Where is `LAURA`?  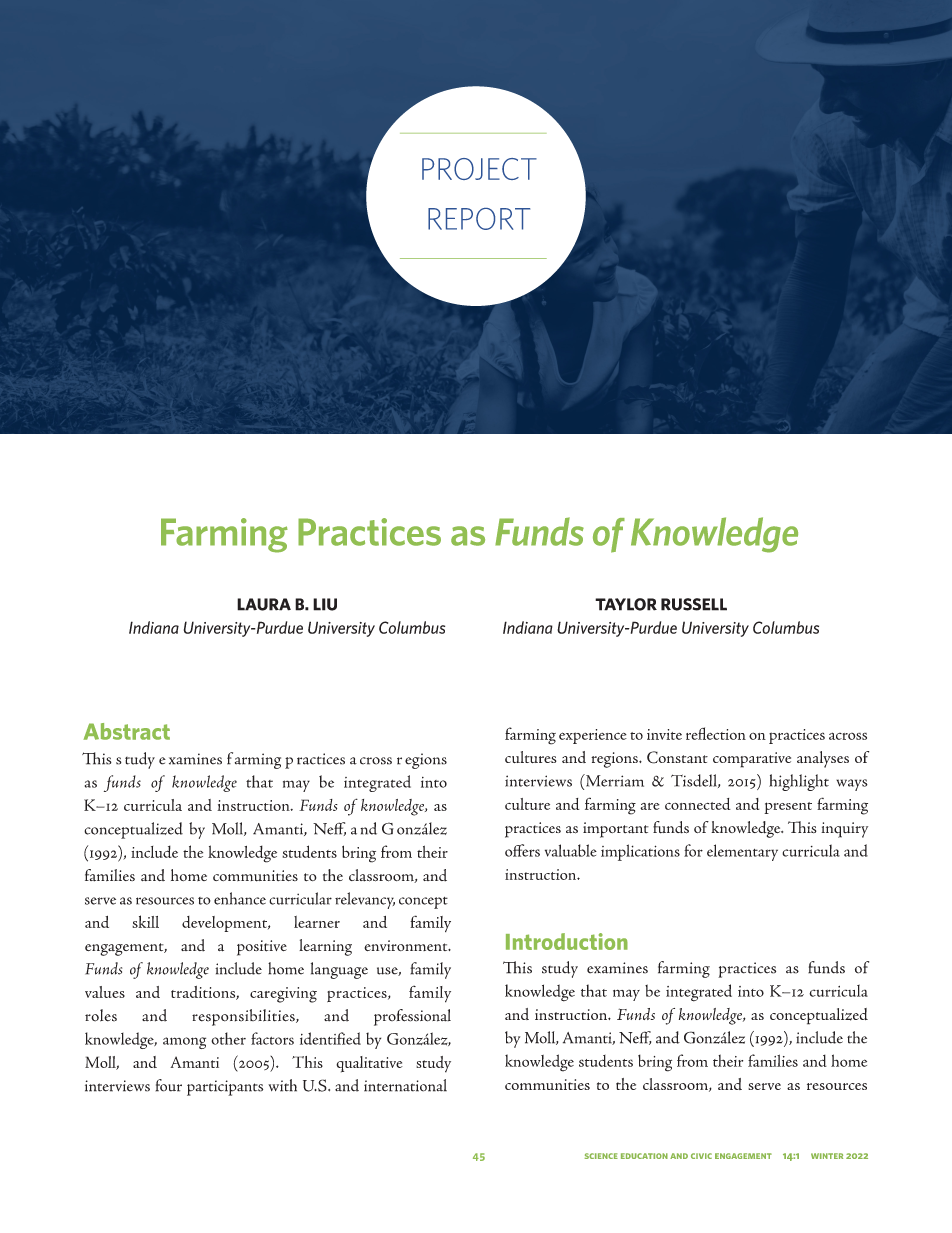
LAURA is located at coordinates (264, 604).
